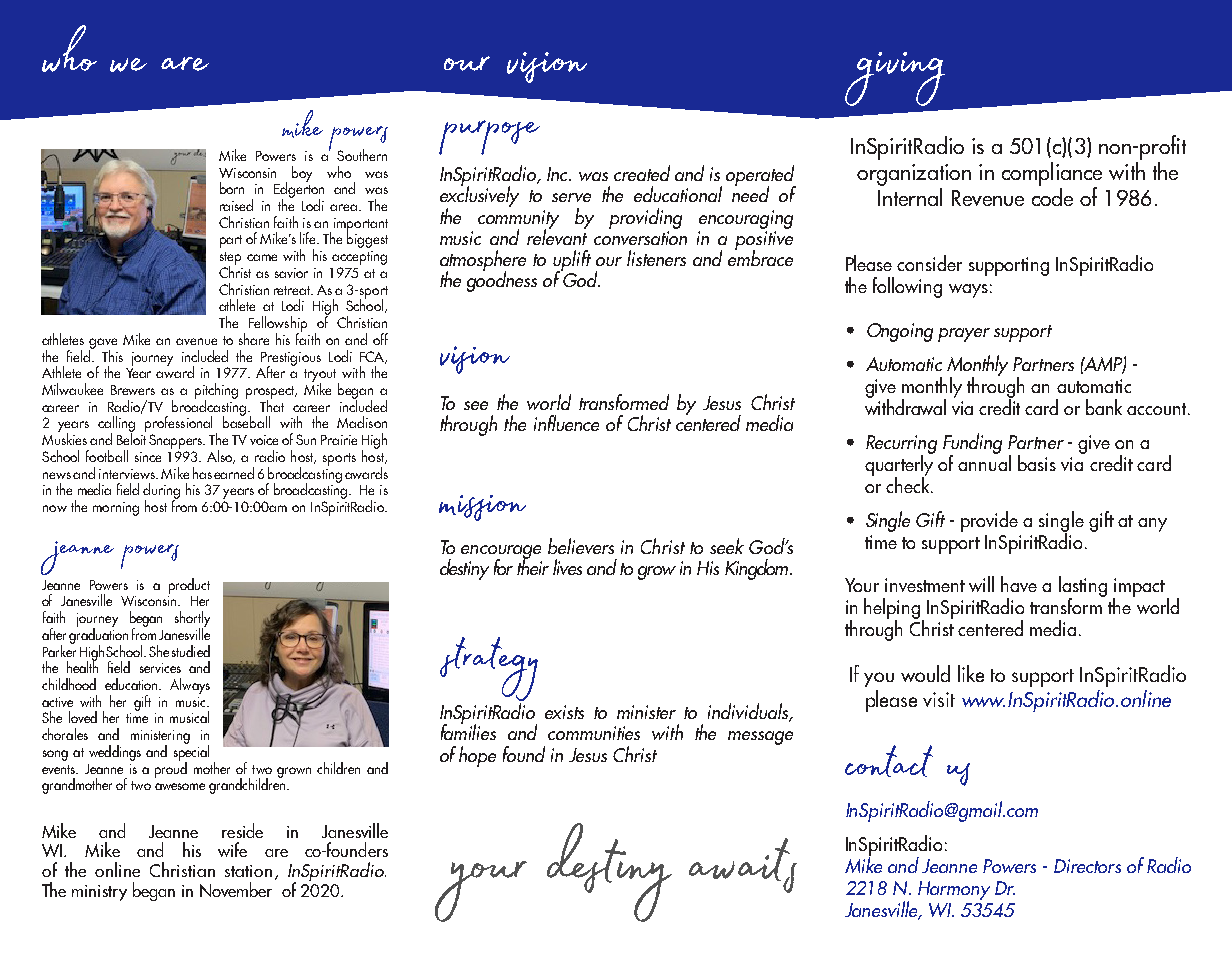  Describe the element at coordinates (248, 871) in the document. I see `station` at that location.
